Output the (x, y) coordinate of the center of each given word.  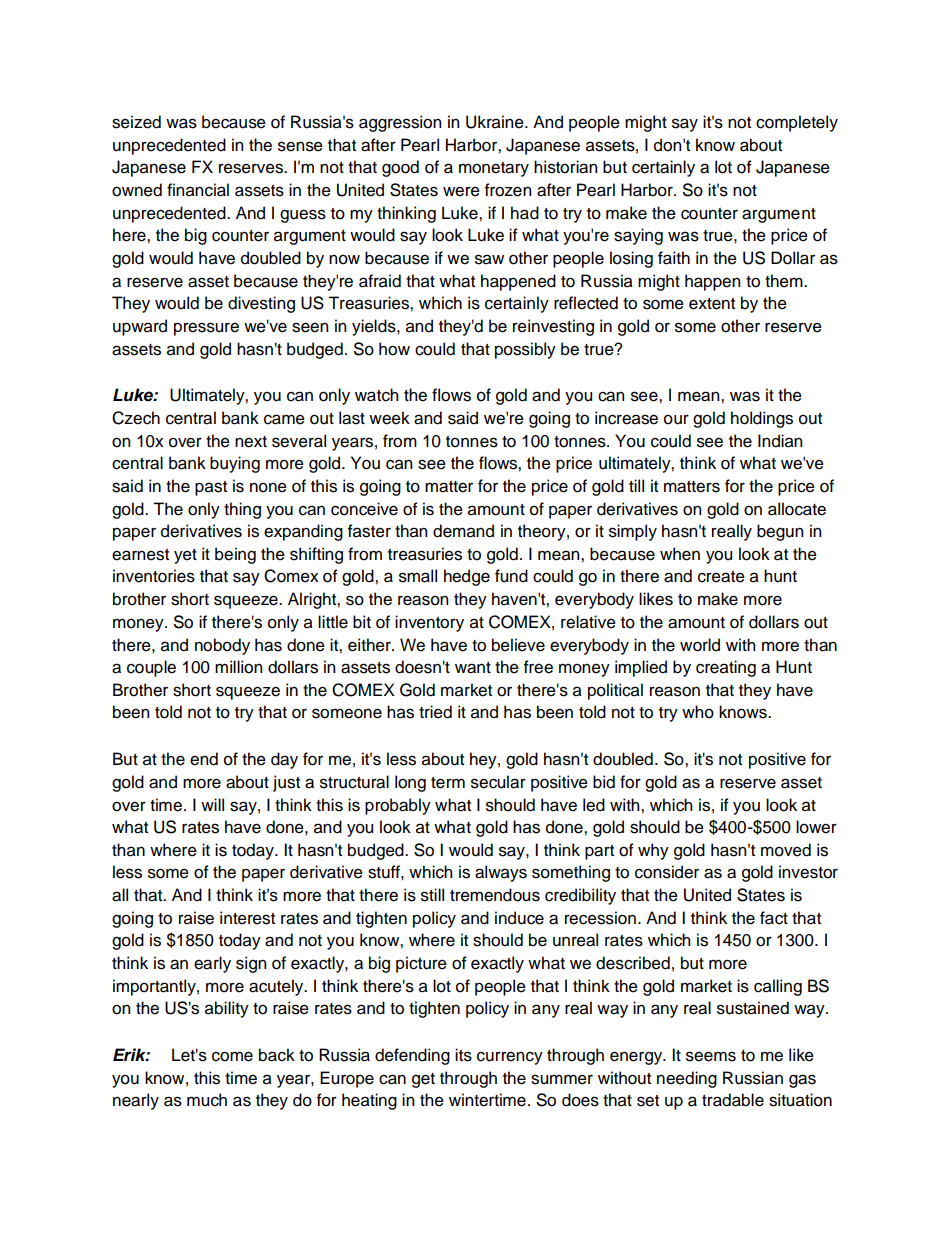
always (501, 873)
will (212, 804)
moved (786, 850)
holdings (762, 419)
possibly (525, 350)
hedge (467, 577)
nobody (222, 646)
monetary (494, 169)
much (207, 1100)
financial (198, 190)
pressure (206, 329)
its (463, 1055)
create (721, 577)
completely (797, 123)
